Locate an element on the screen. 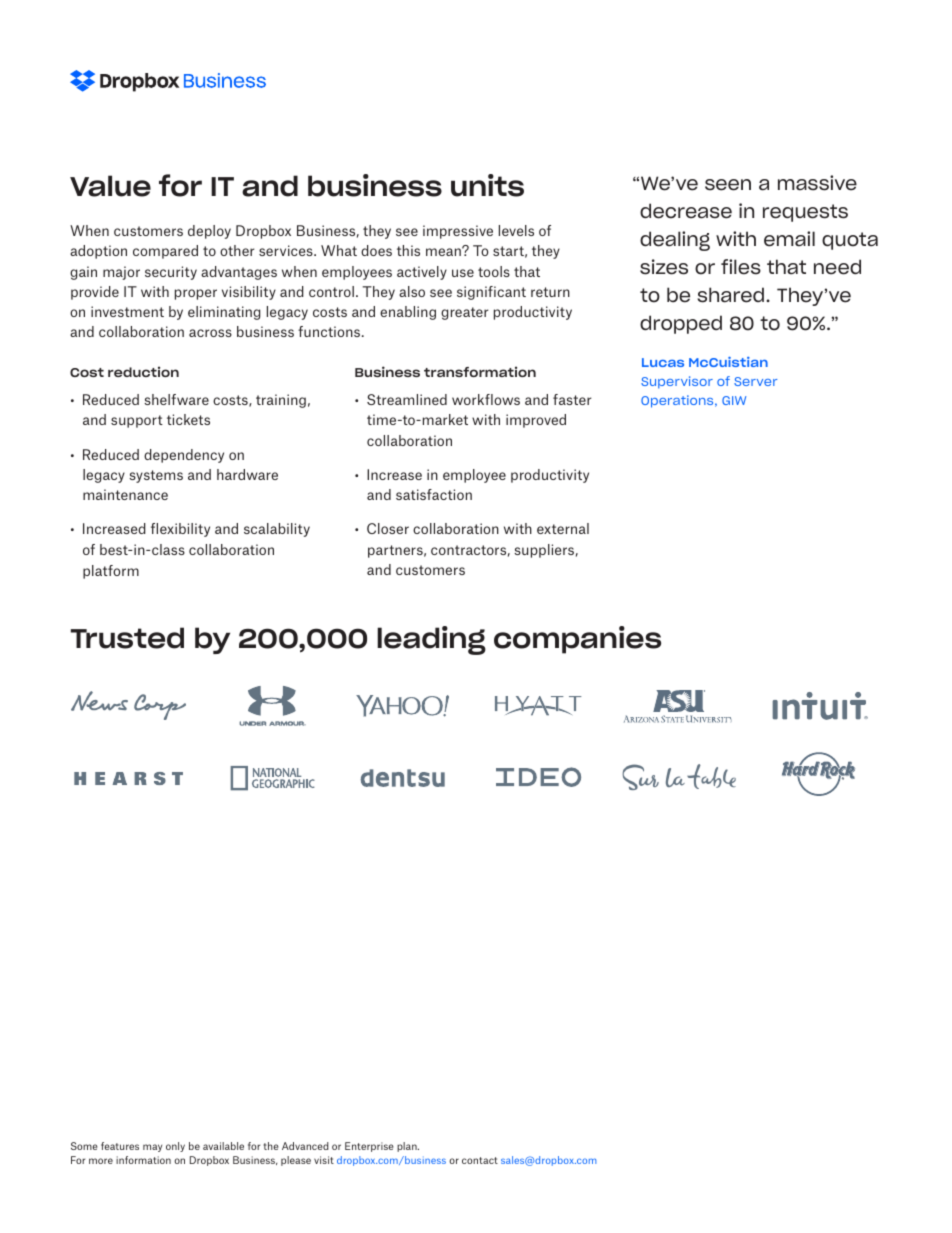 The width and height of the screenshot is (952, 1233). deploy is located at coordinates (209, 232).
